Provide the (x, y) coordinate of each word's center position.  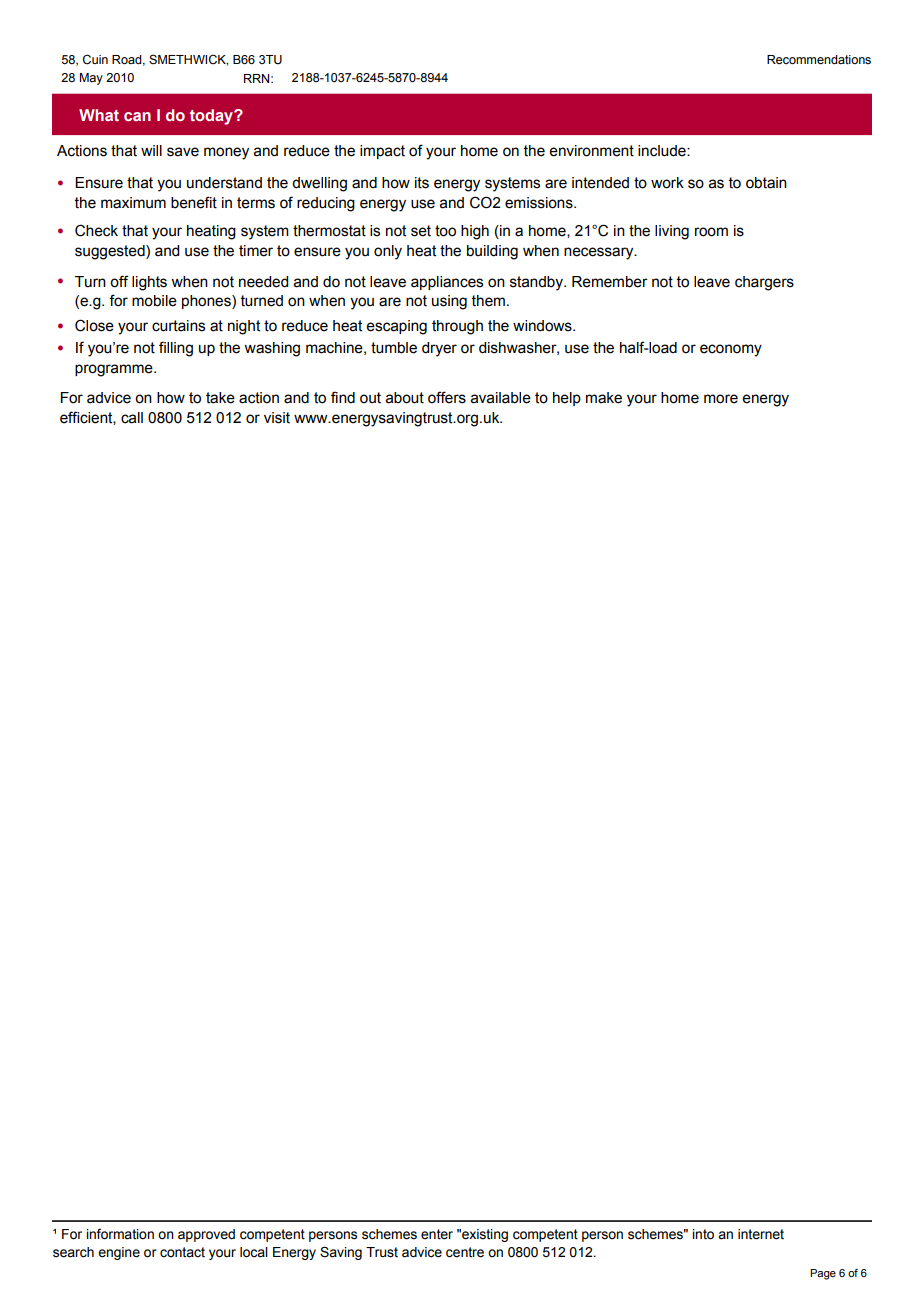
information (120, 1234)
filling (176, 349)
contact (182, 1252)
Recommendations (819, 60)
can (137, 116)
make (604, 398)
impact (382, 152)
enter (437, 1234)
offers (447, 397)
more (721, 399)
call (132, 418)
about (405, 398)
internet (761, 1234)
